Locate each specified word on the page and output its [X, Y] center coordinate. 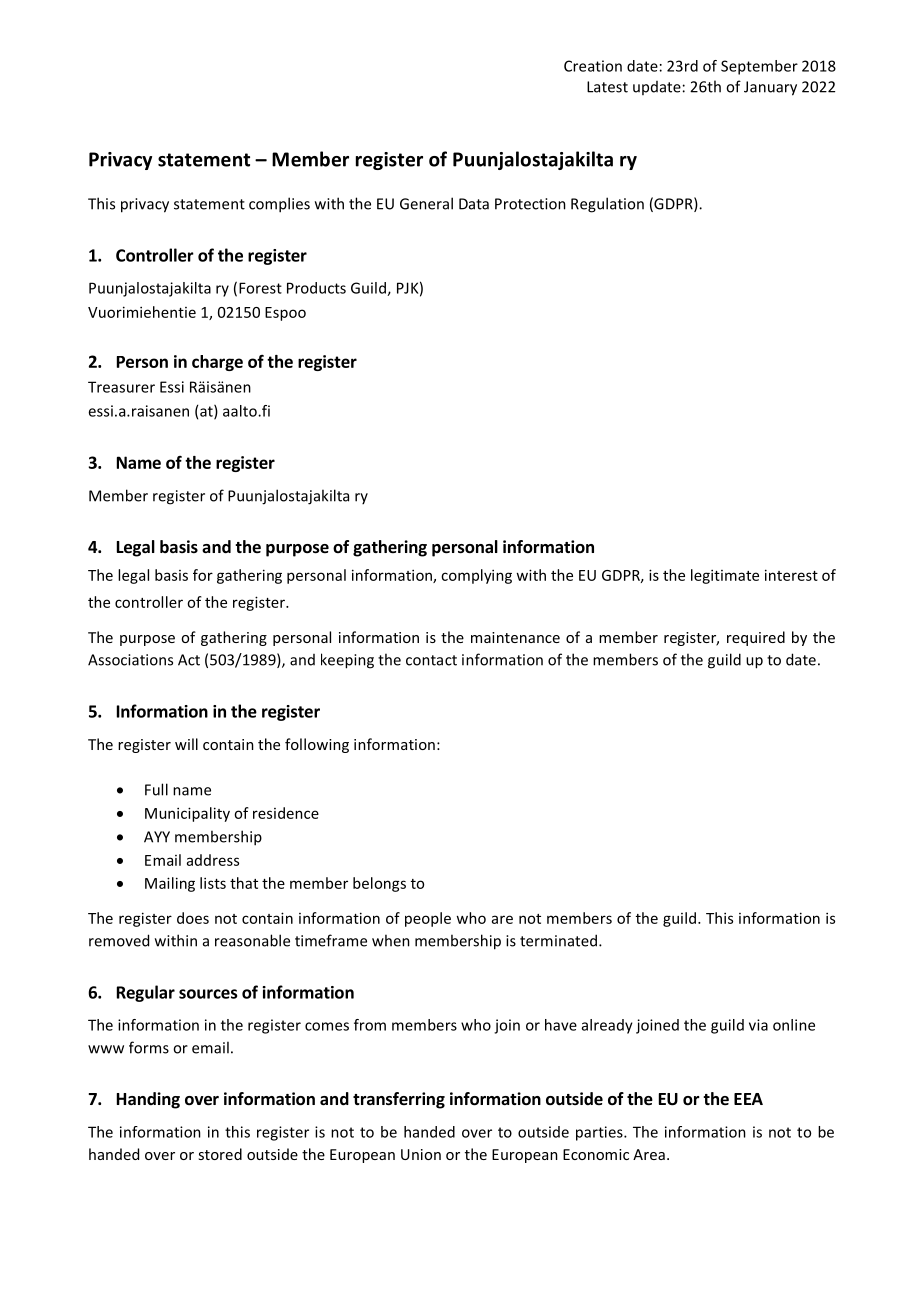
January [770, 88]
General [426, 203]
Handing [148, 1100]
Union [421, 1154]
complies [279, 205]
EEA [748, 1099]
